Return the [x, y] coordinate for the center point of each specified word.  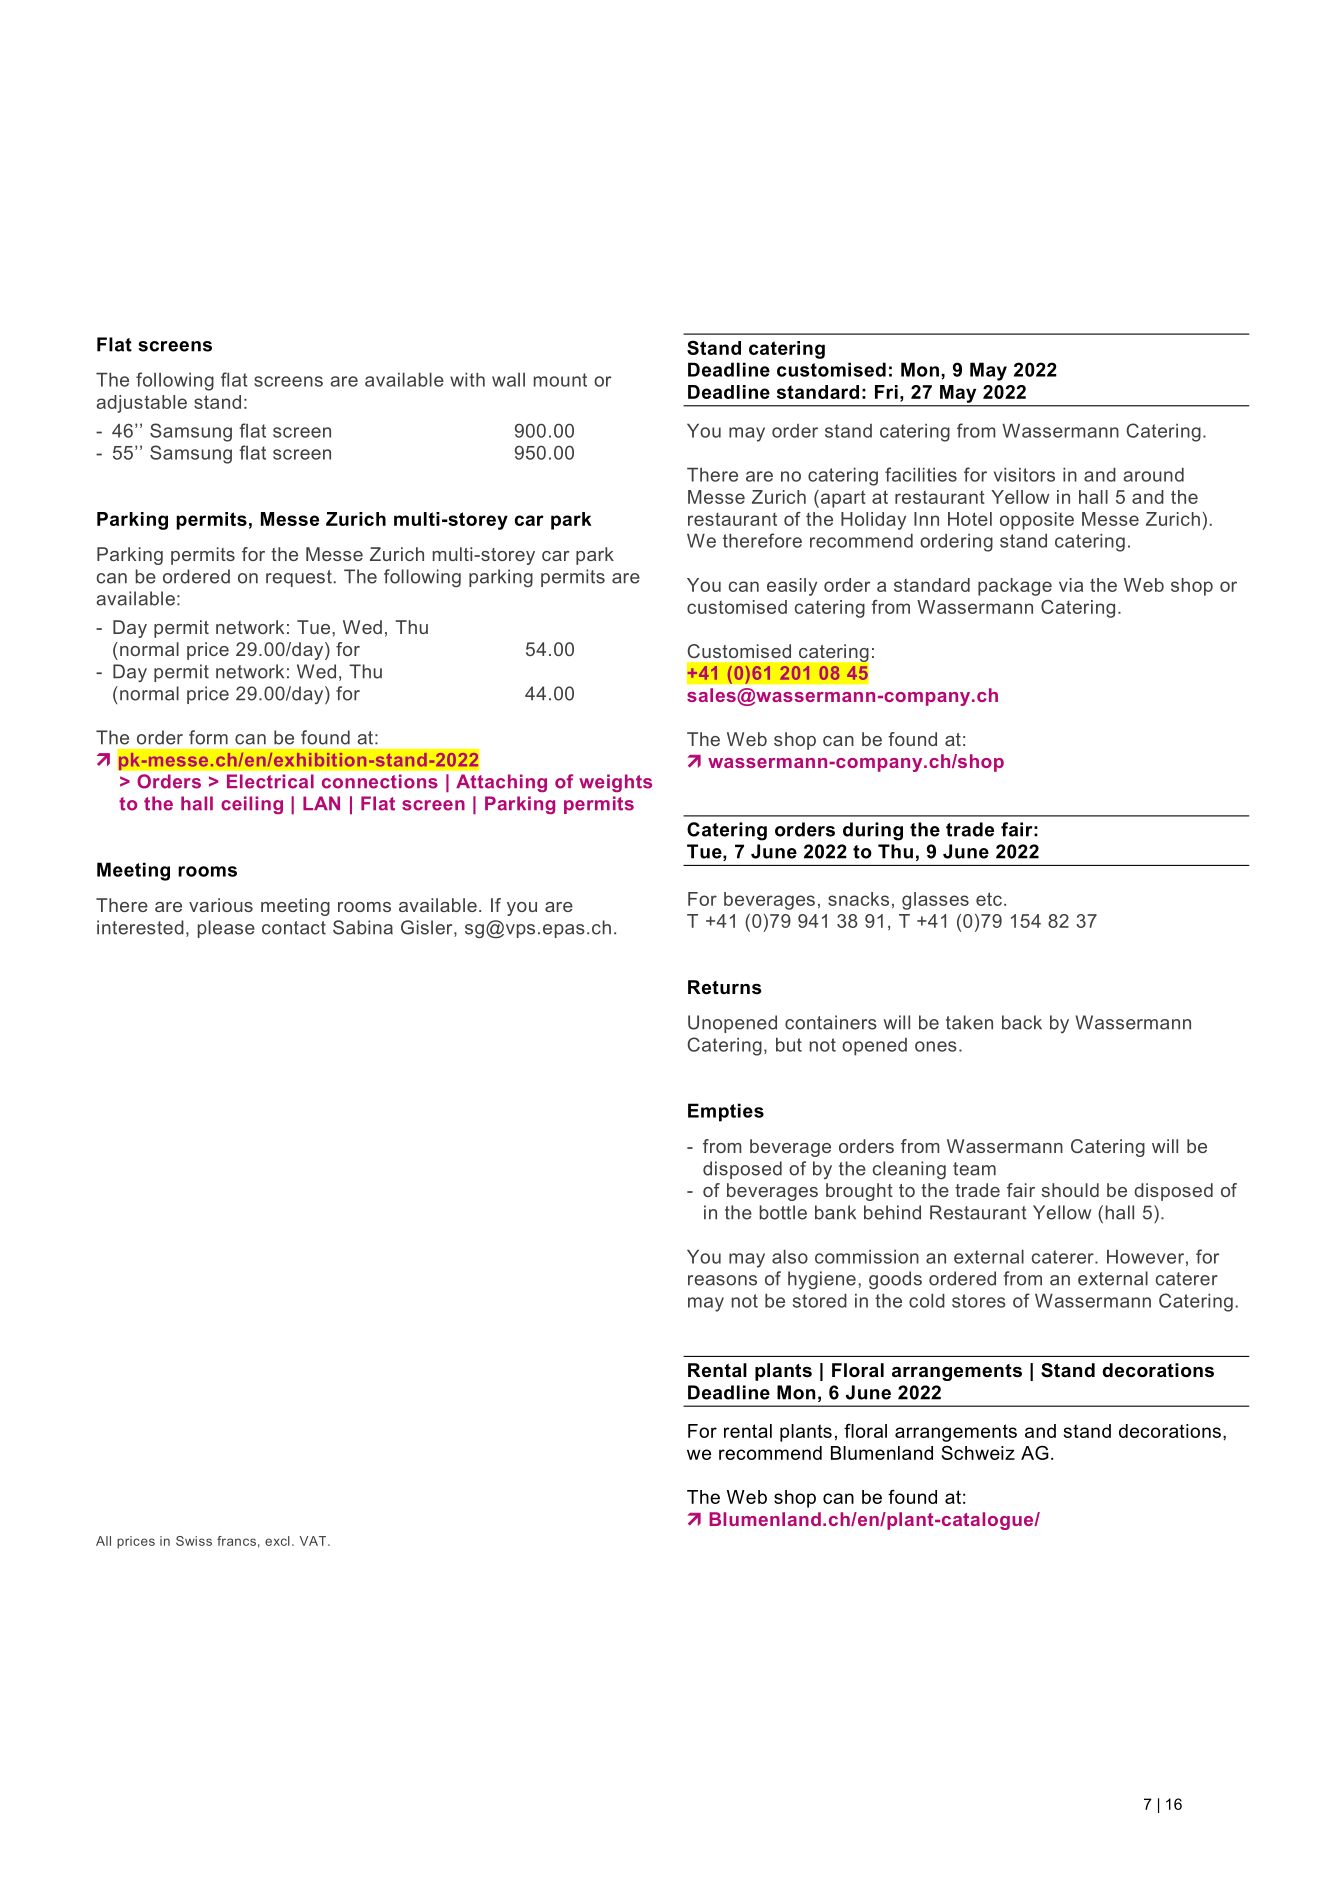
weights [615, 783]
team [974, 1169]
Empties [726, 1112]
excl [277, 1541]
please [226, 929]
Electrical [270, 781]
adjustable [142, 404]
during [873, 831]
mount [560, 380]
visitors [1024, 475]
